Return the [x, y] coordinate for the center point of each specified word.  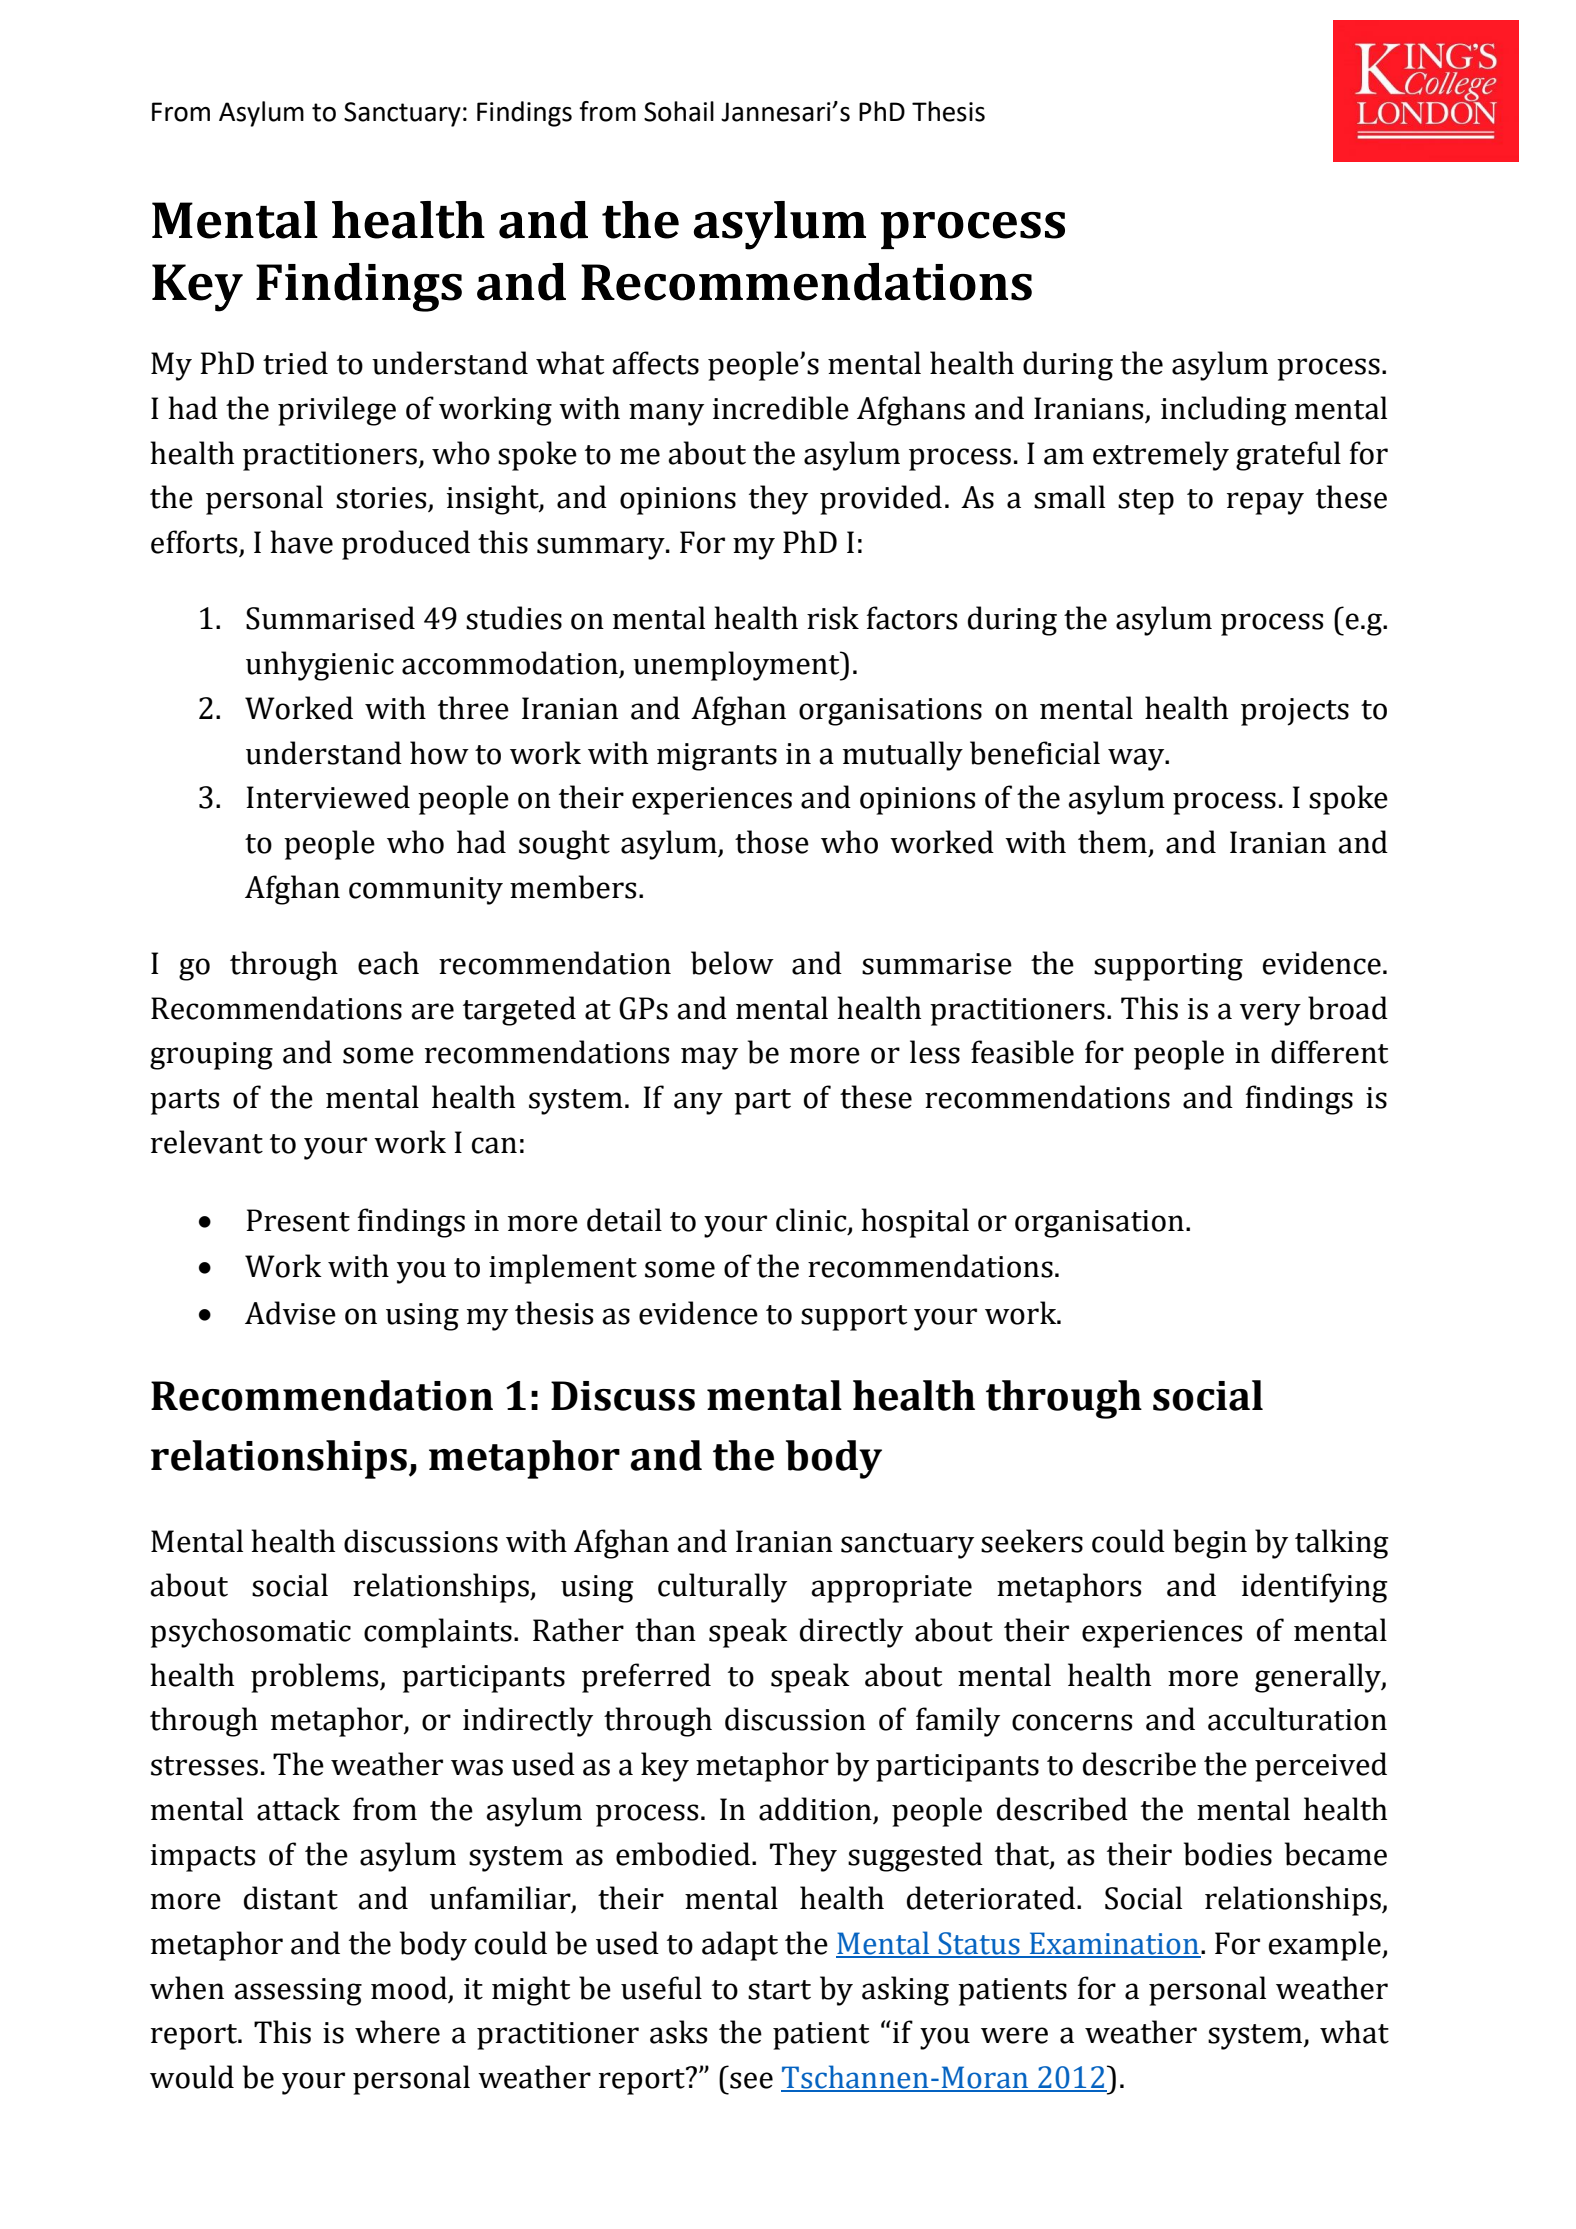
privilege [337, 411]
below [732, 963]
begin [1210, 1544]
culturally [722, 1588]
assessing [298, 1992]
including [1223, 411]
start [779, 1990]
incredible [781, 408]
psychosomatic [250, 1633]
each [388, 963]
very [1270, 1014]
